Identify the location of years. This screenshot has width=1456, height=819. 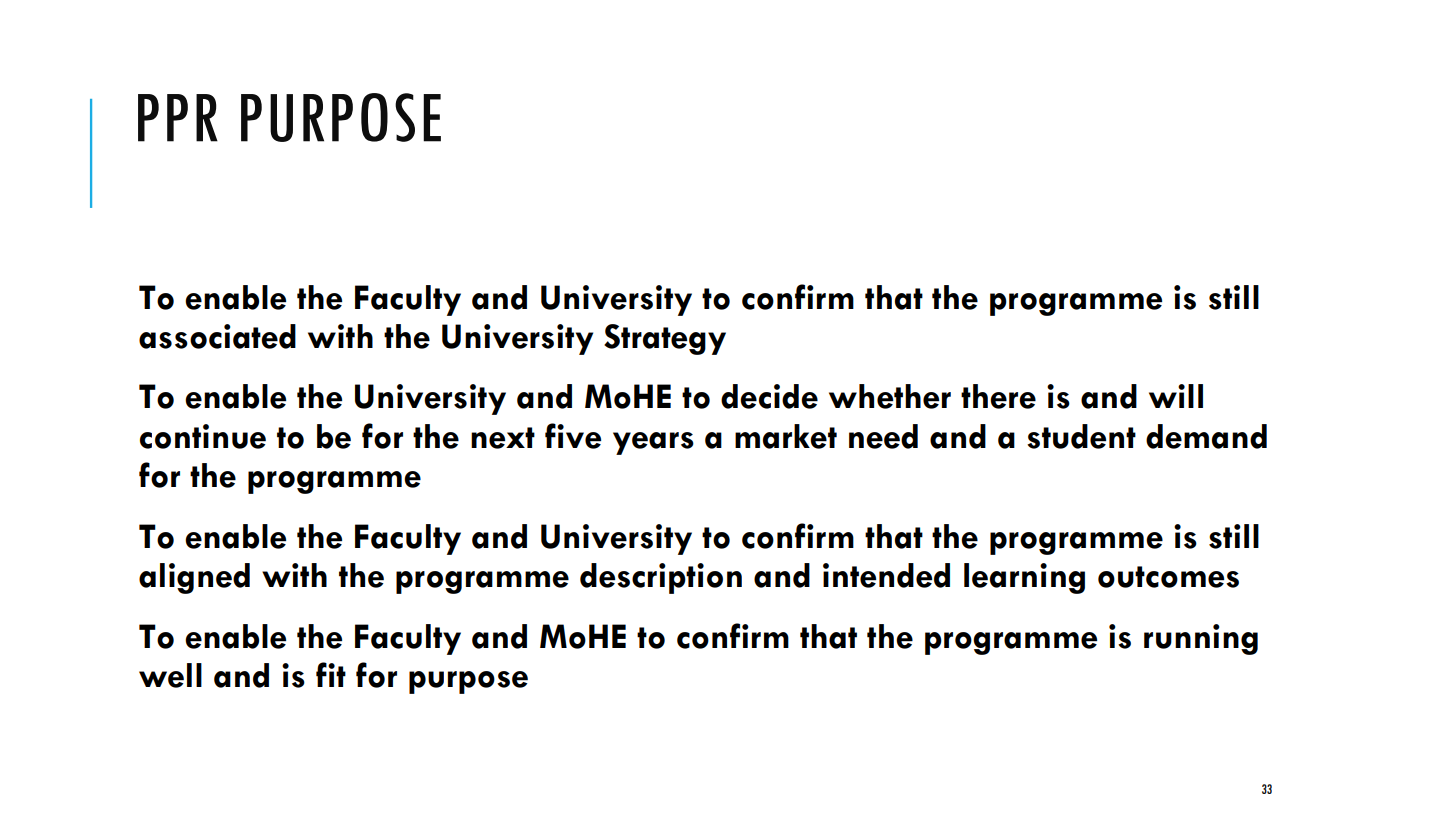
(653, 443).
